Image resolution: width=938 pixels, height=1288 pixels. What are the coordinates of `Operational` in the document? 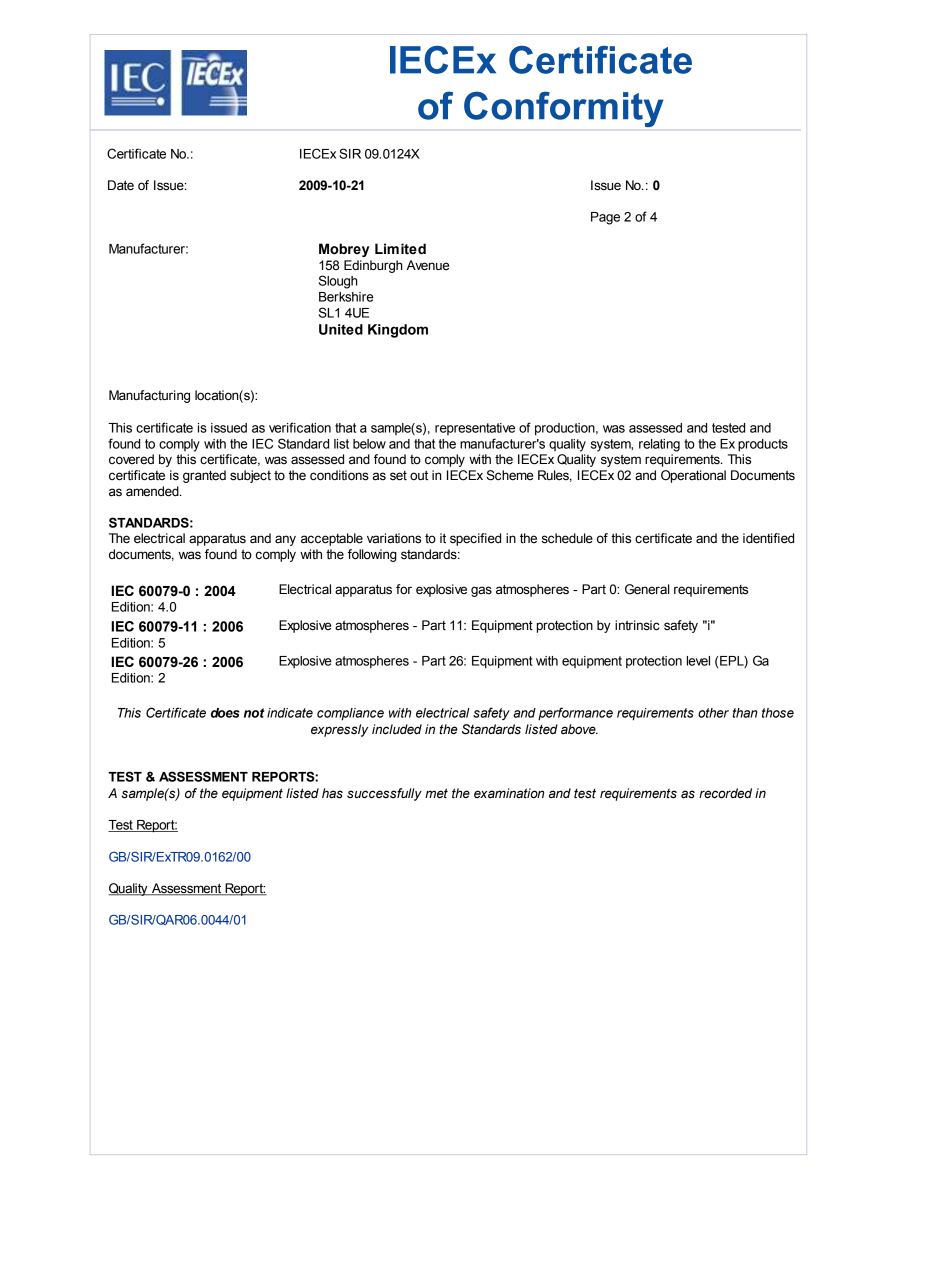 It's located at (693, 476).
